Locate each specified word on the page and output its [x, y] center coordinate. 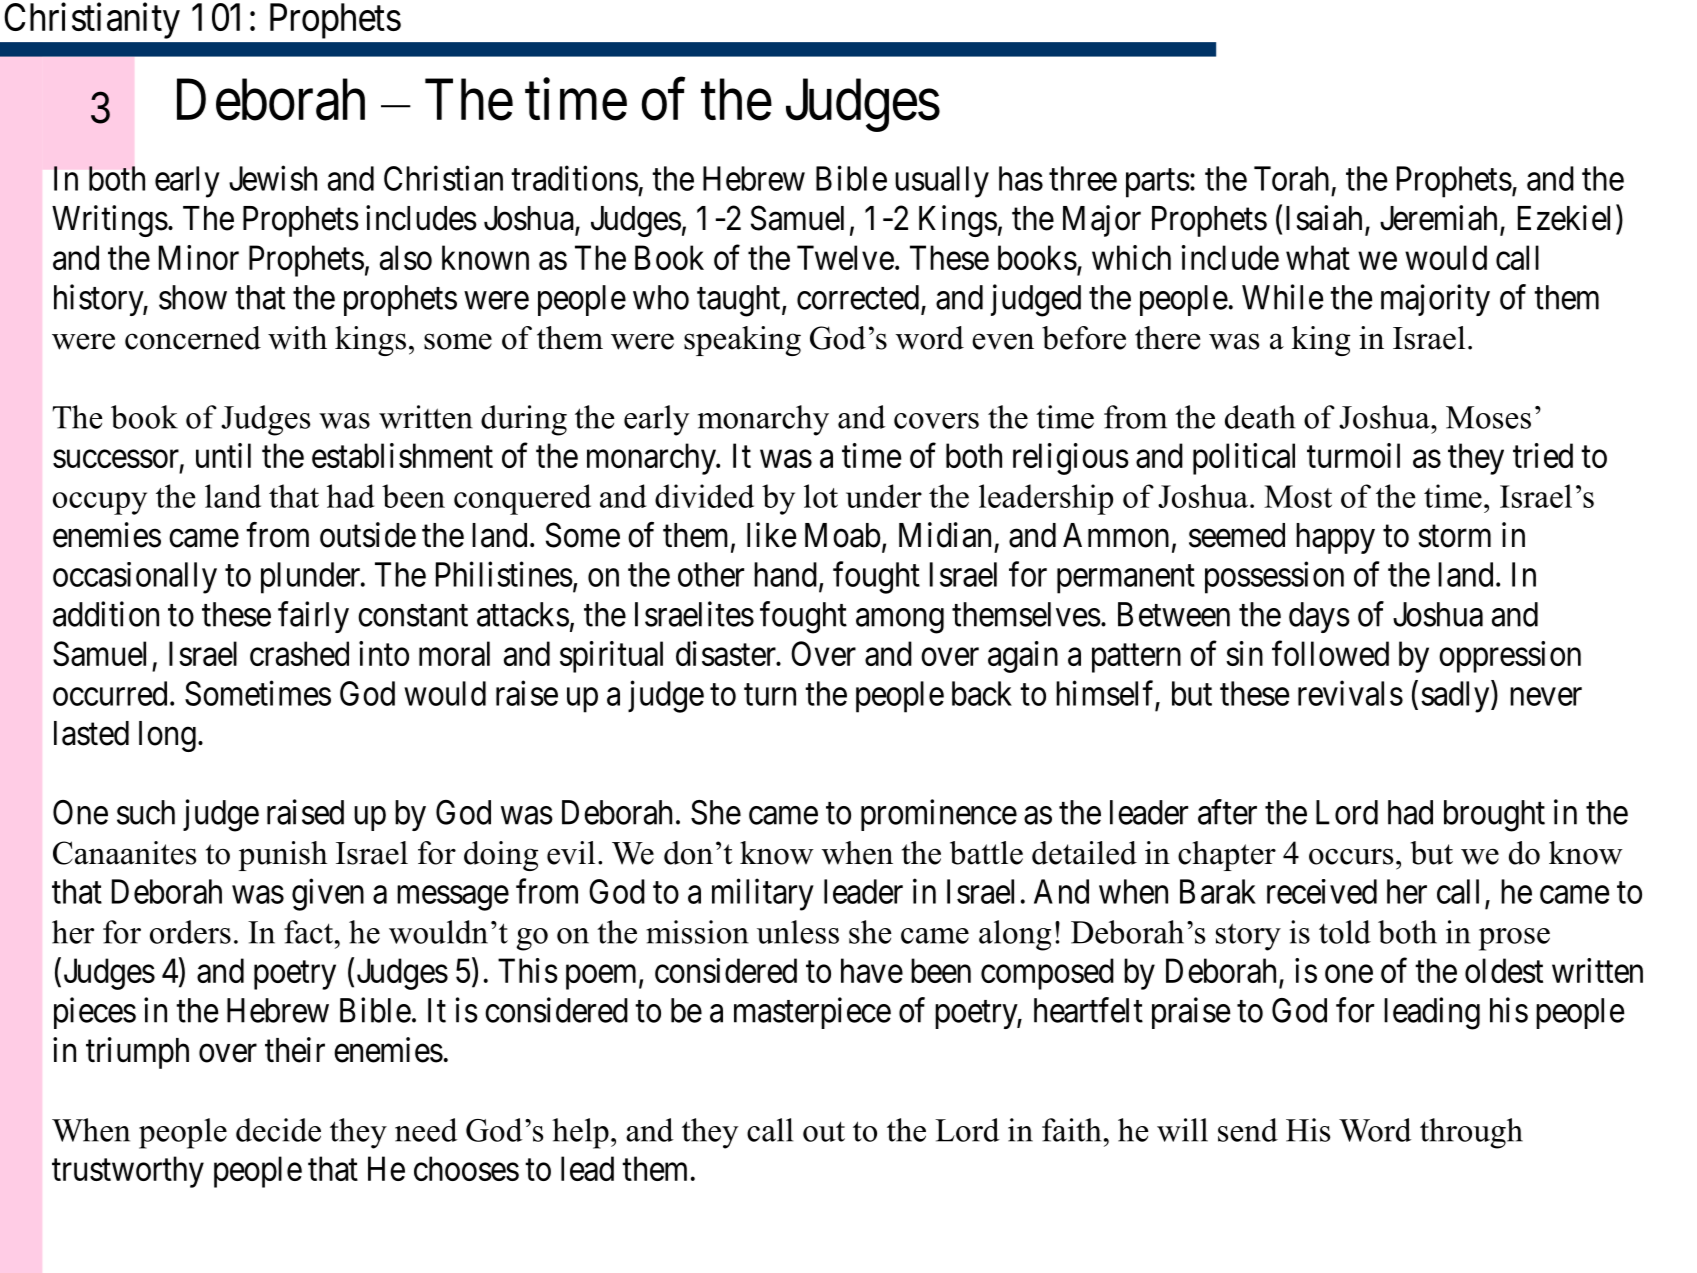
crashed [299, 653]
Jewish [273, 178]
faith [1072, 1130]
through [1471, 1133]
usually [942, 182]
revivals [1350, 693]
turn [770, 695]
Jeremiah [1438, 218]
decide [278, 1130]
